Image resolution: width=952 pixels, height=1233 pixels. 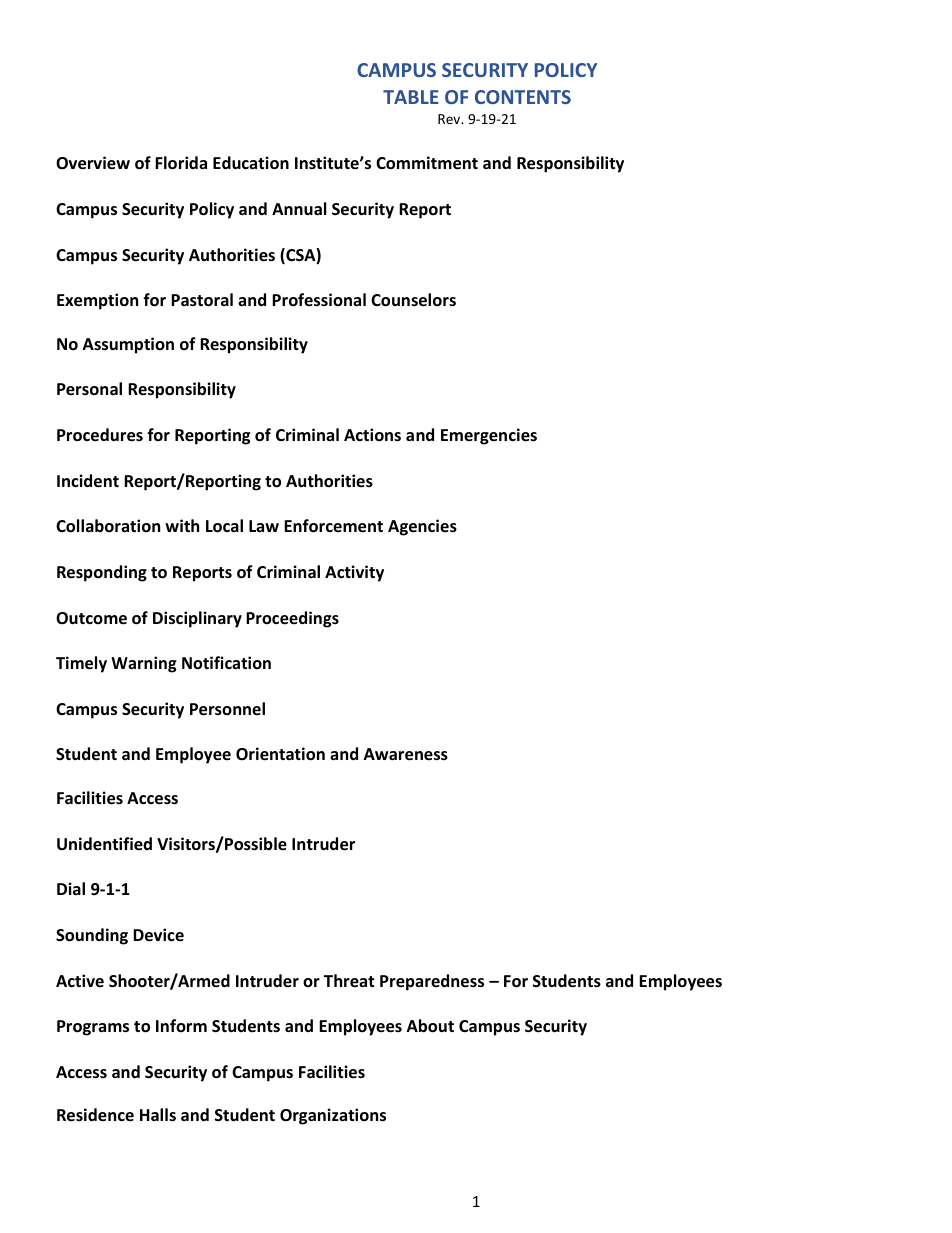 I want to click on Rev, so click(x=450, y=119).
